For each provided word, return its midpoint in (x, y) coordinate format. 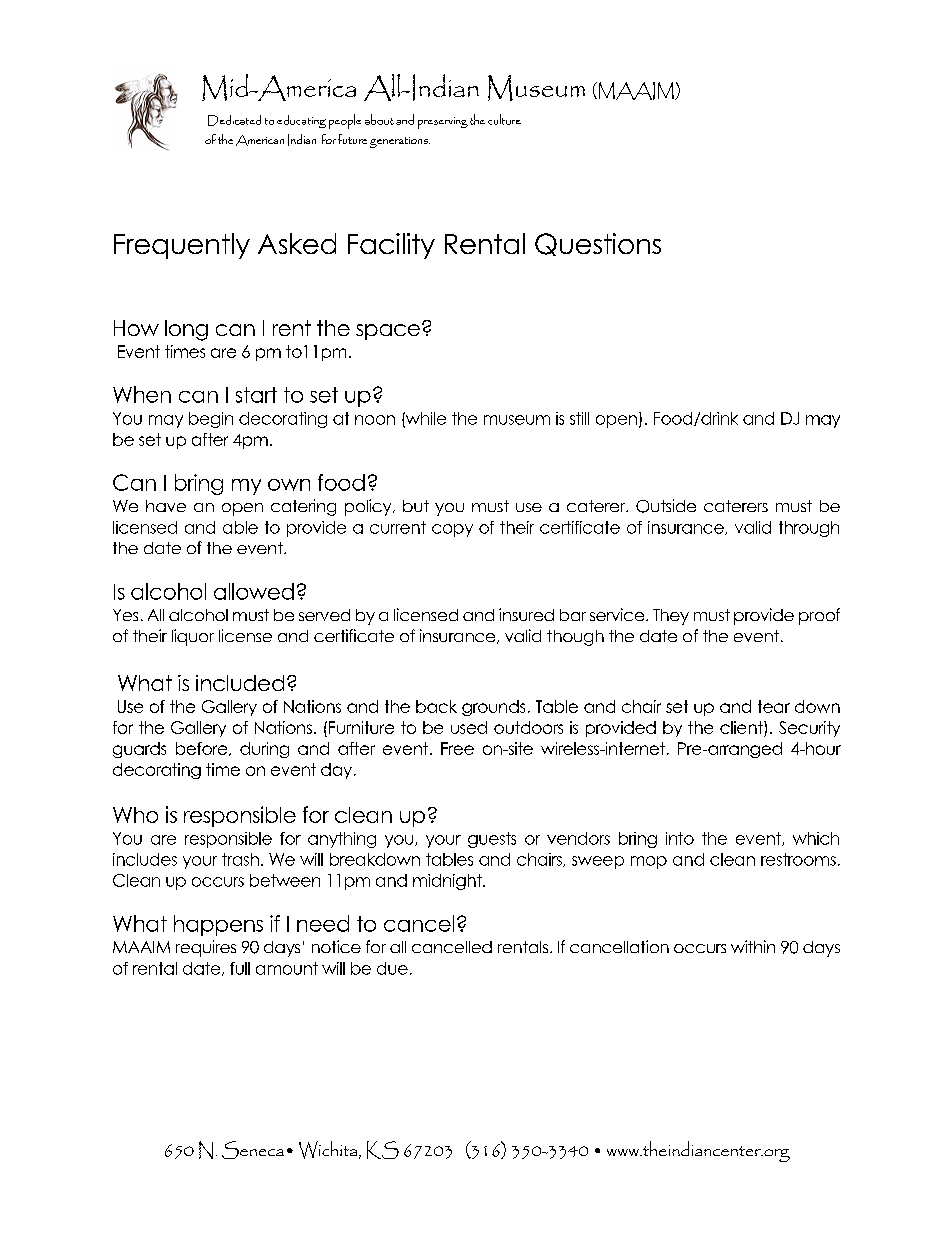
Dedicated (234, 120)
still (579, 418)
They (671, 617)
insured (526, 614)
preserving (443, 123)
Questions (598, 244)
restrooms (798, 859)
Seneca (253, 1150)
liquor (193, 637)
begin (211, 420)
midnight (448, 882)
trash (240, 859)
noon (375, 420)
